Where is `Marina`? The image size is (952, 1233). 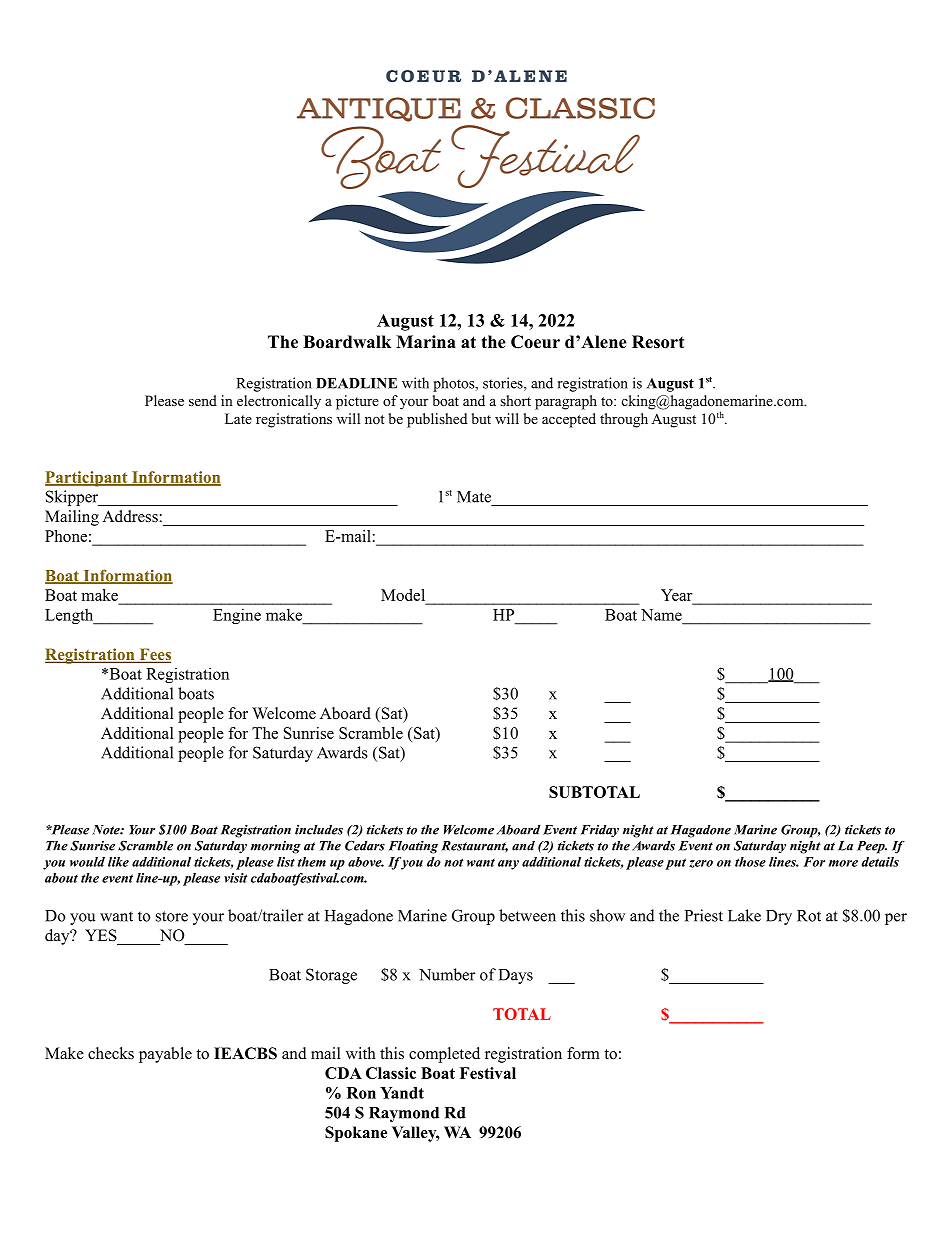
Marina is located at coordinates (426, 341).
